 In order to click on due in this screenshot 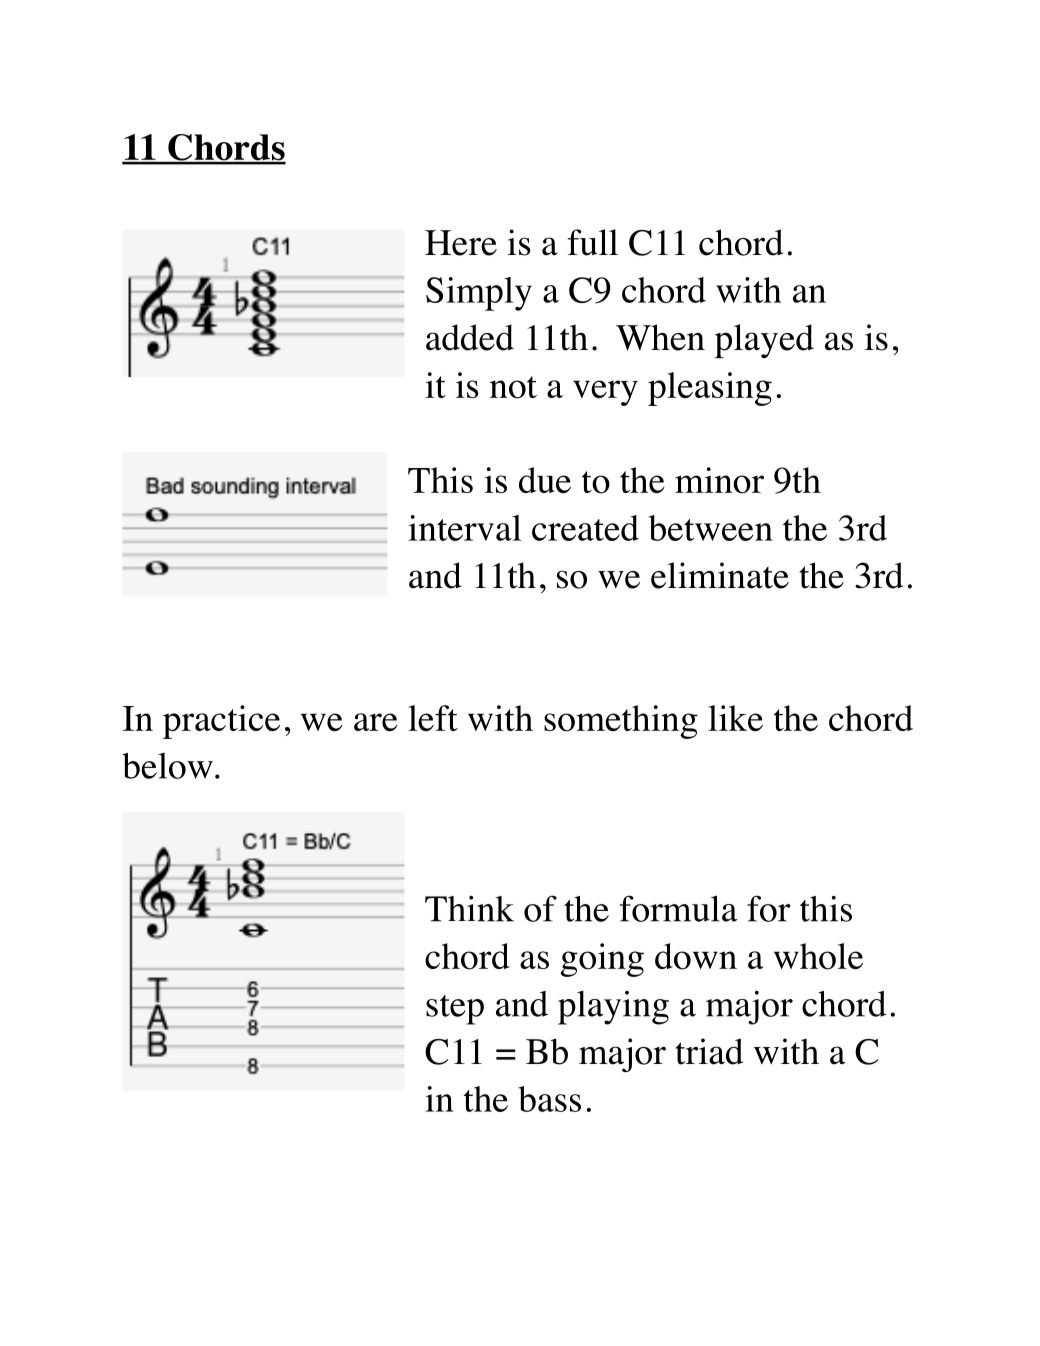, I will do `click(545, 480)`.
